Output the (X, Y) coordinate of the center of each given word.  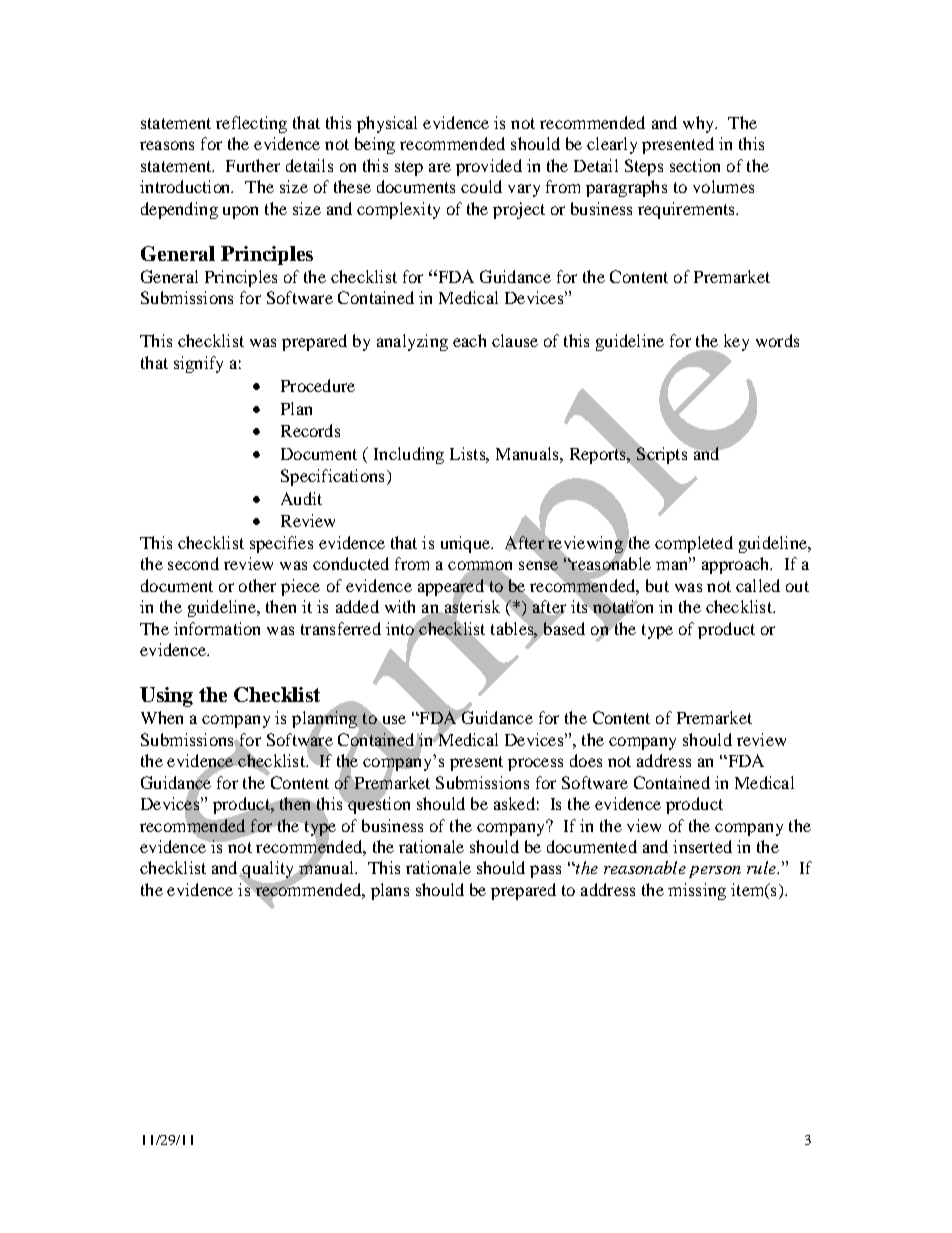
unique (466, 544)
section (695, 165)
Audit (301, 498)
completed (694, 544)
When (162, 717)
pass (545, 871)
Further (253, 165)
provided (489, 167)
